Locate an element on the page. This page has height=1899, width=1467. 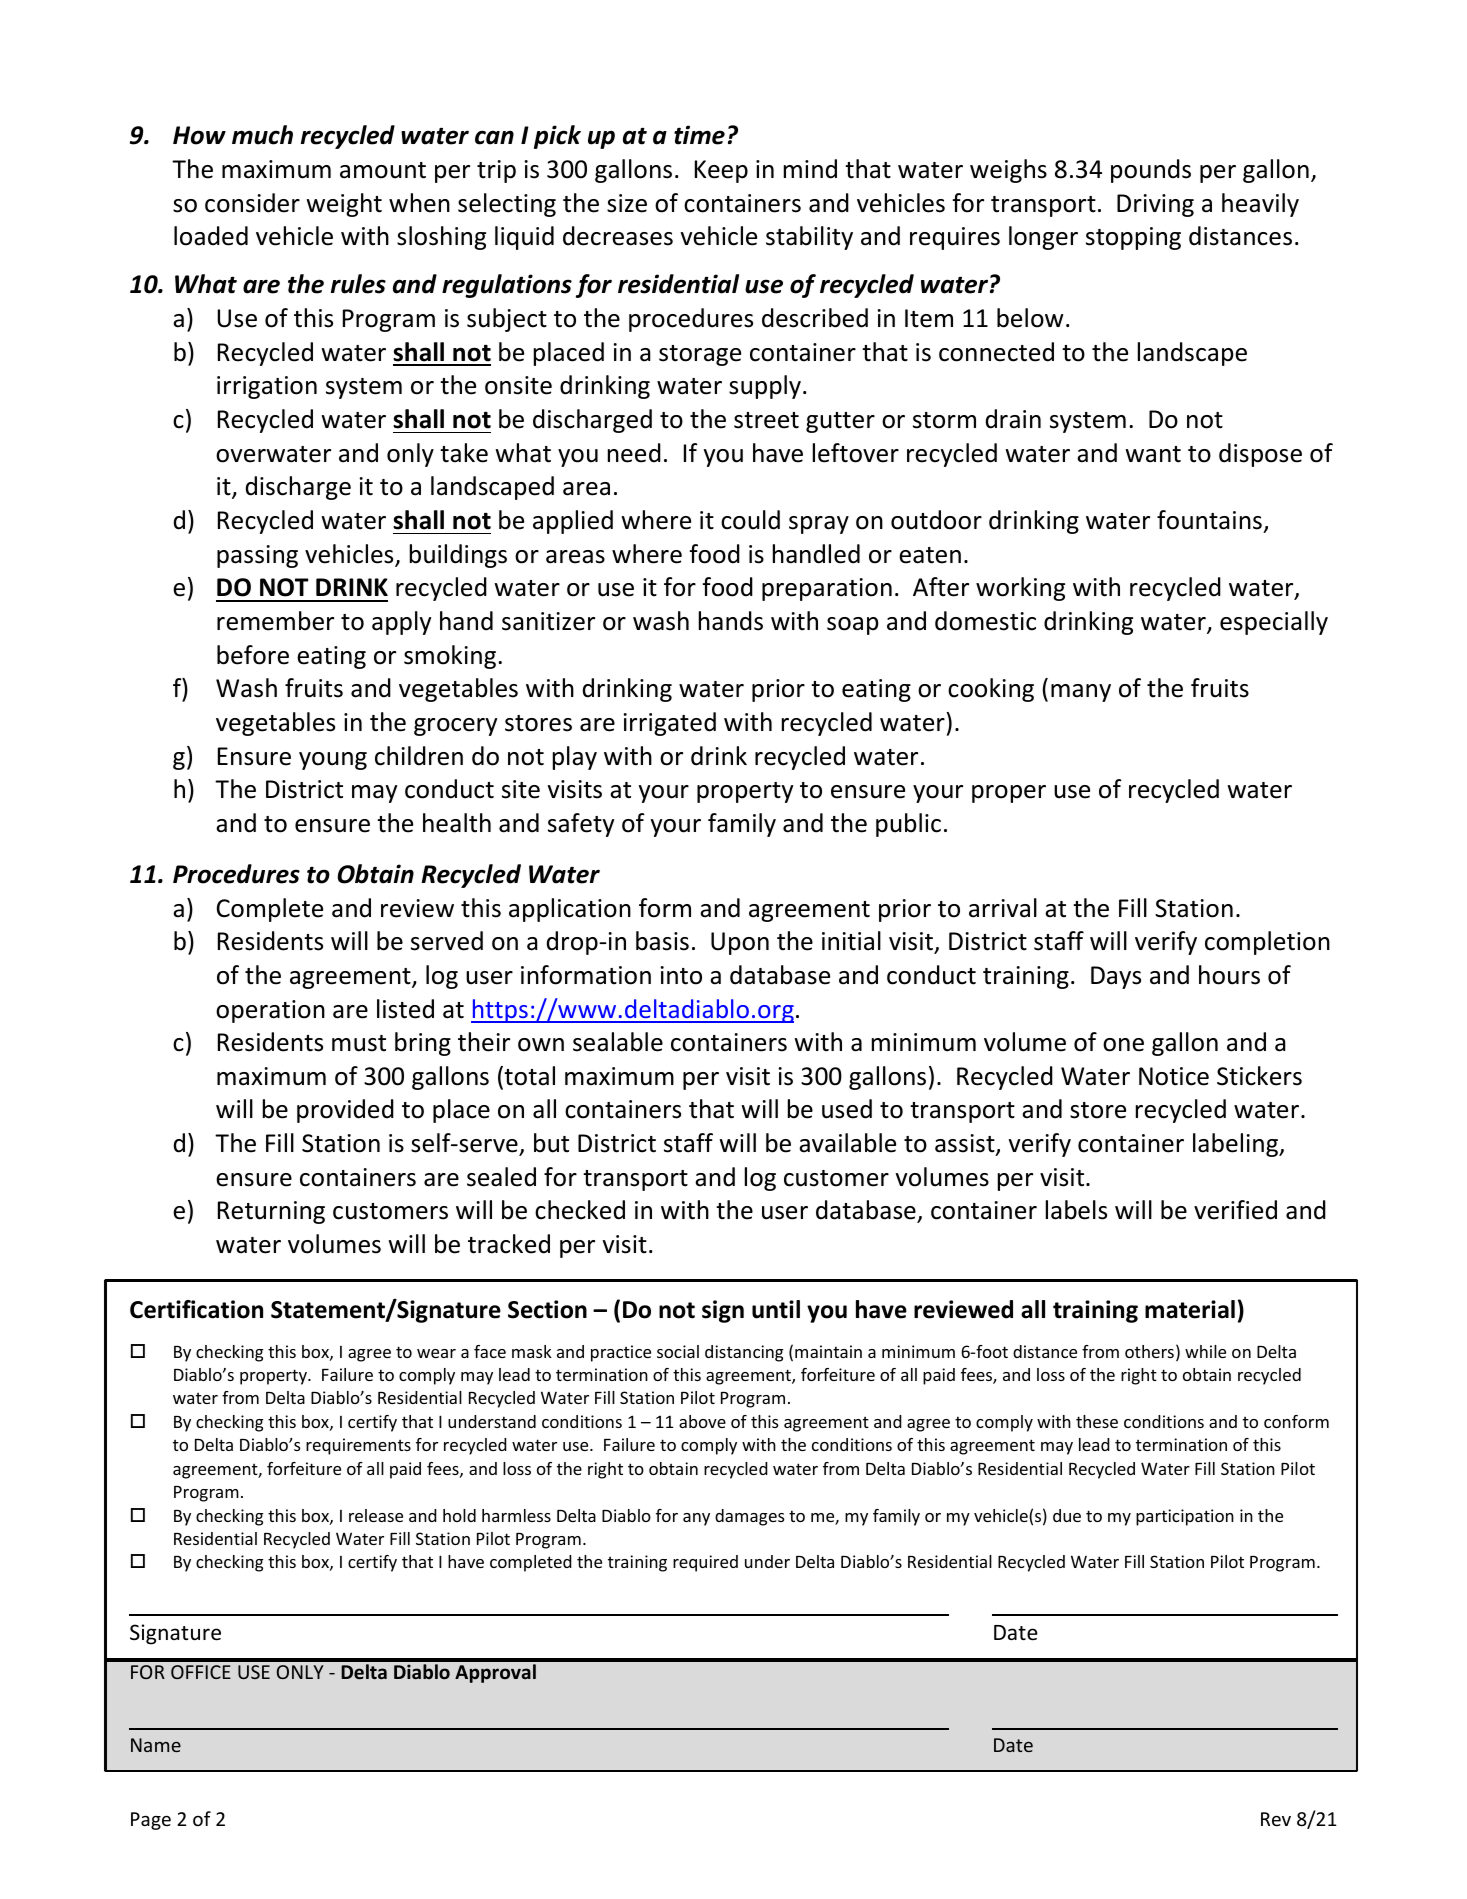
required is located at coordinates (705, 1563).
